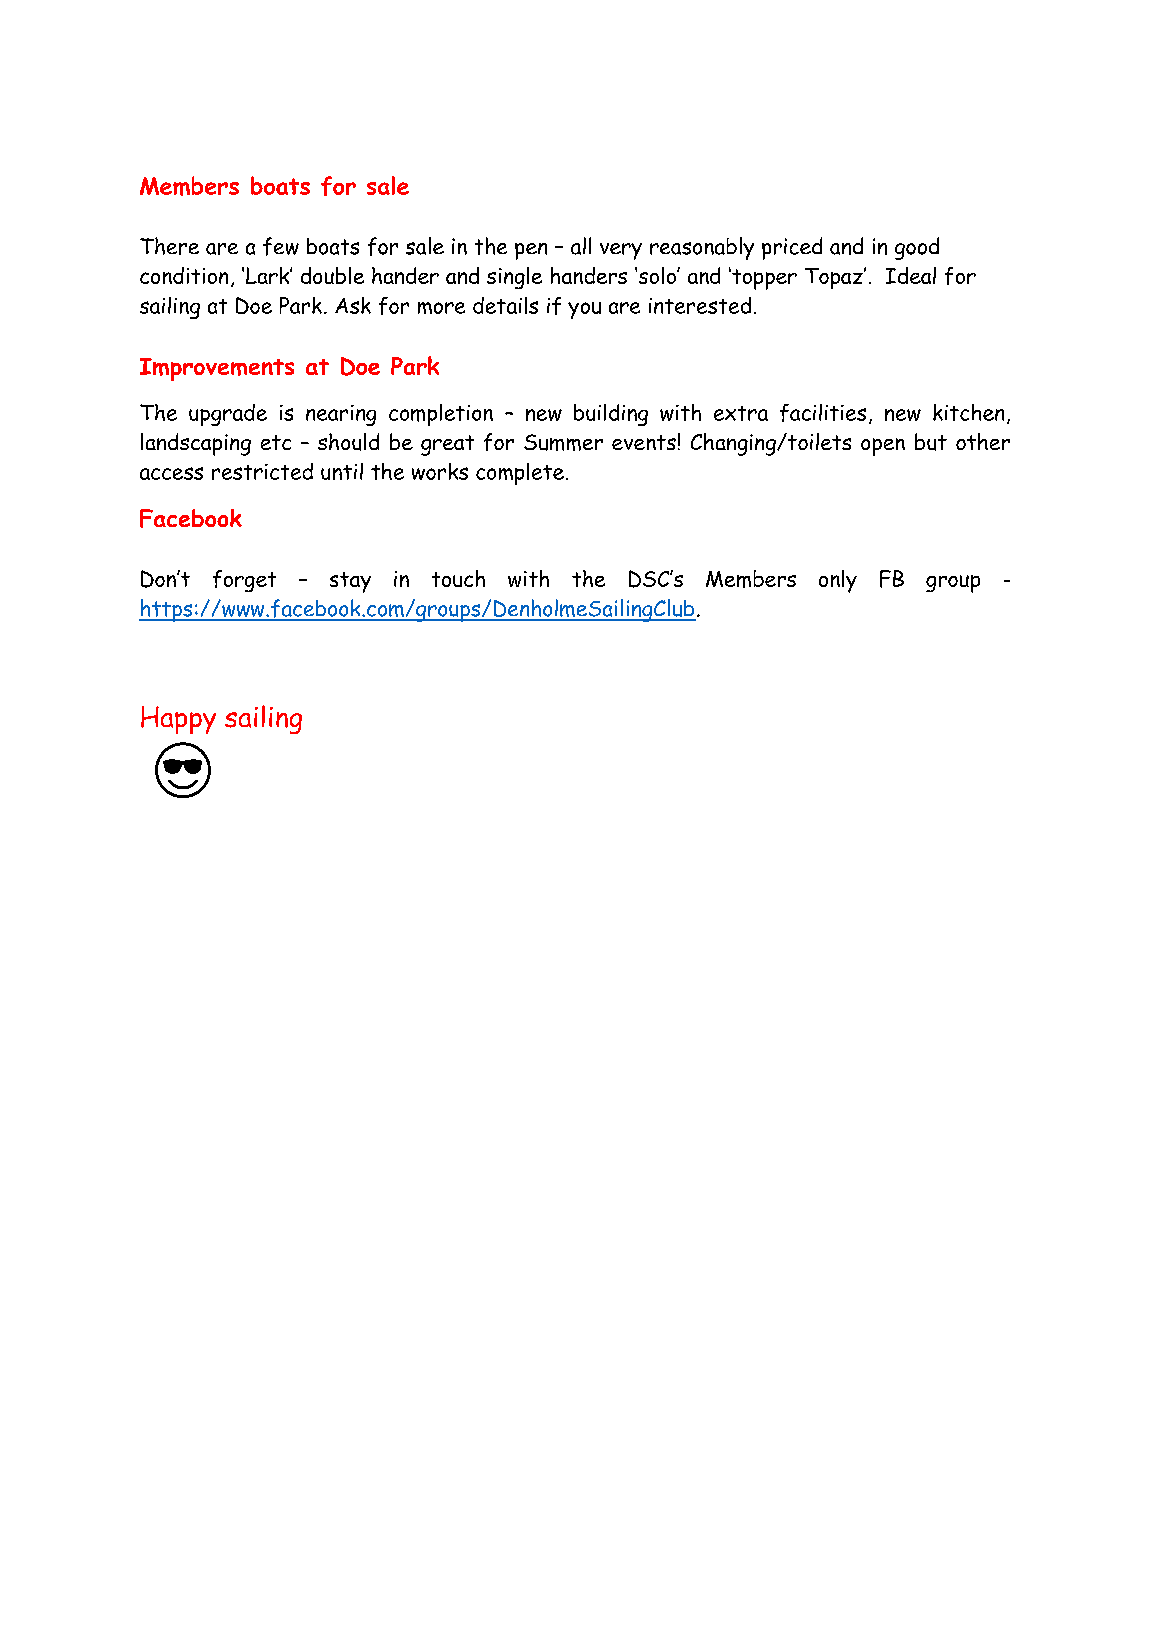 The image size is (1150, 1626). Describe the element at coordinates (883, 447) in the screenshot. I see `open` at that location.
